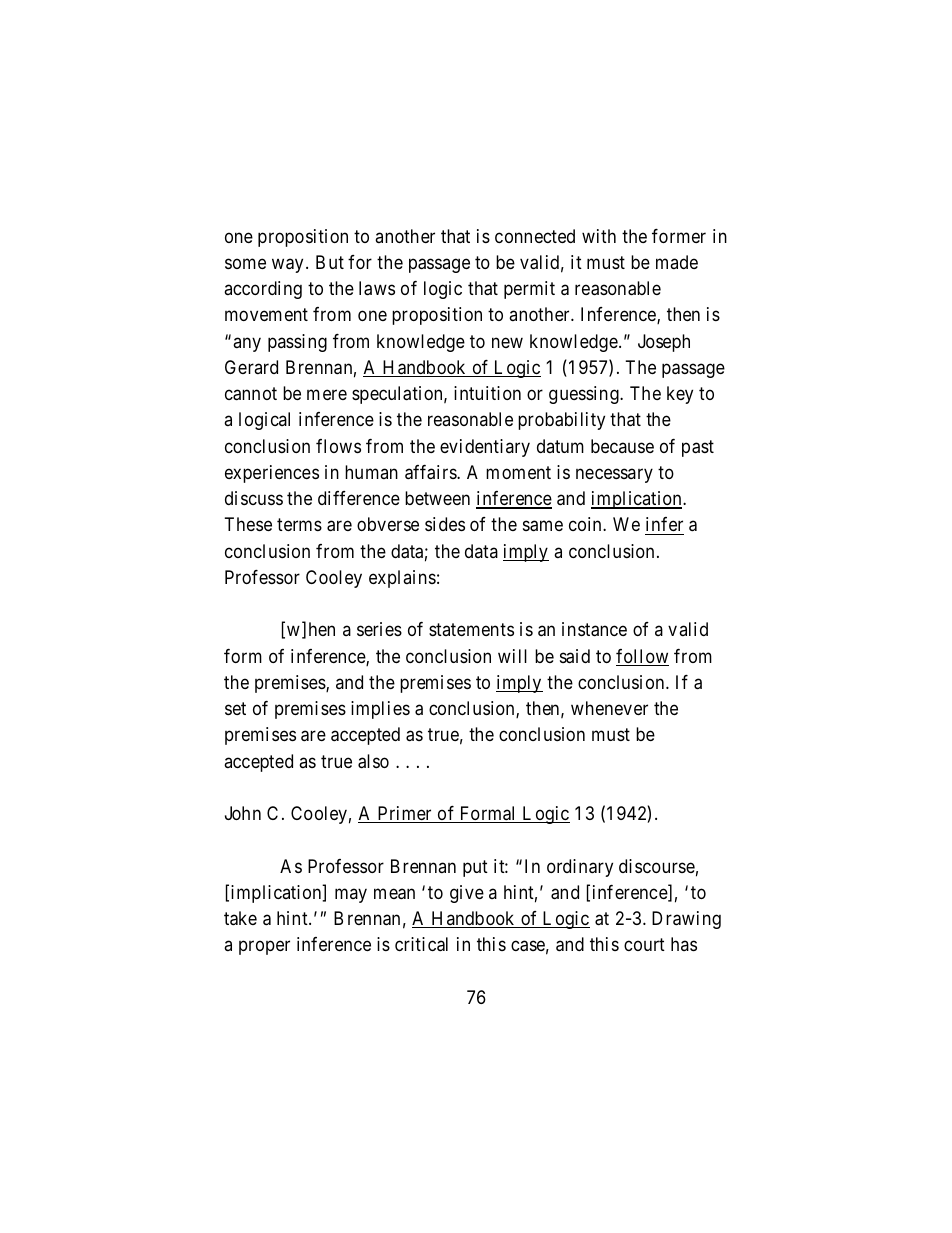 Image resolution: width=952 pixels, height=1233 pixels. Describe the element at coordinates (471, 630) in the screenshot. I see `statements` at that location.
